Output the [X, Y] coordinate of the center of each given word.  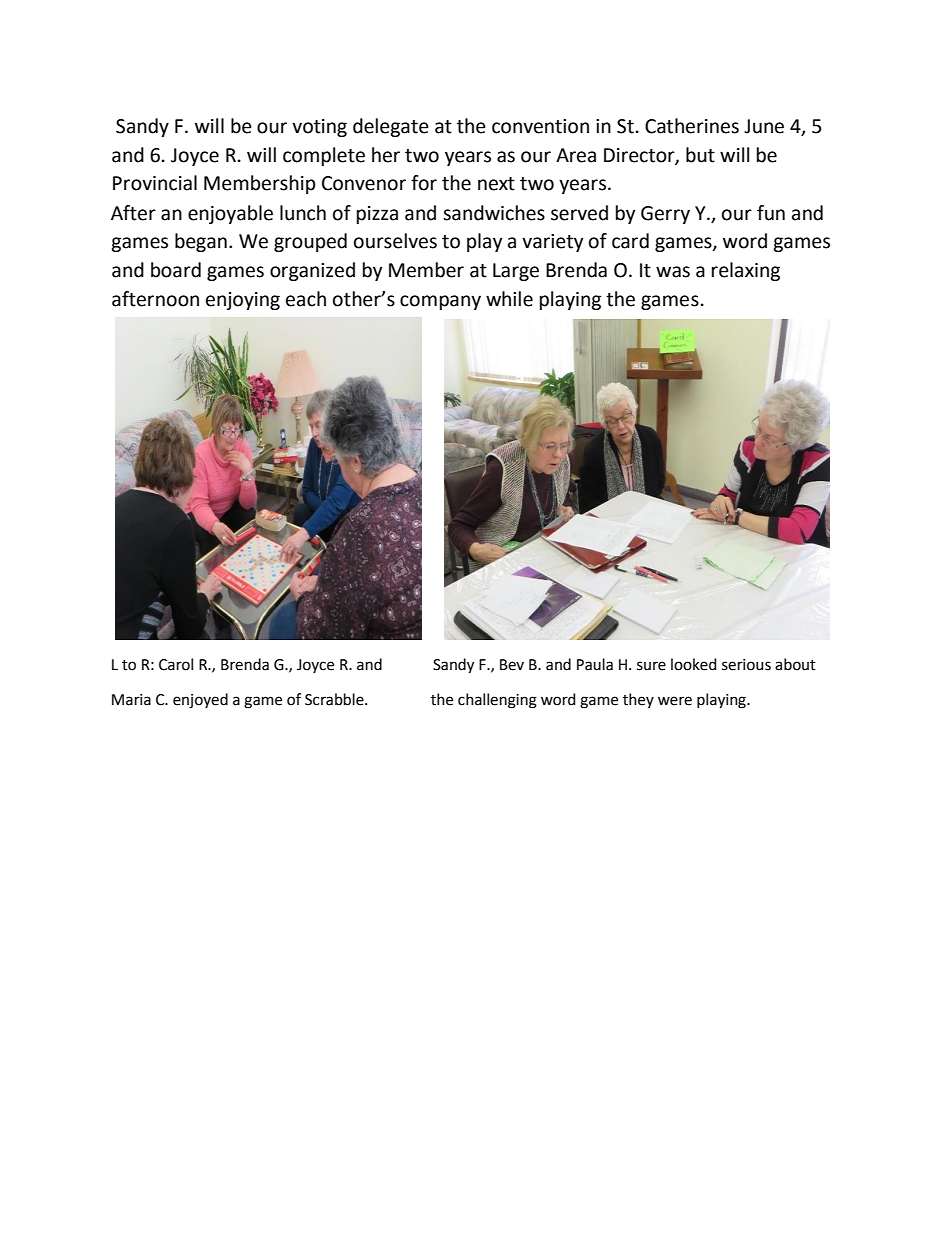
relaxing [746, 271]
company [440, 302]
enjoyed [200, 701]
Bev [512, 665]
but [700, 155]
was [673, 272]
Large [516, 272]
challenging [497, 701]
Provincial [155, 183]
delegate [391, 127]
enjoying [243, 301]
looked [693, 664]
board [176, 270]
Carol [176, 664]
